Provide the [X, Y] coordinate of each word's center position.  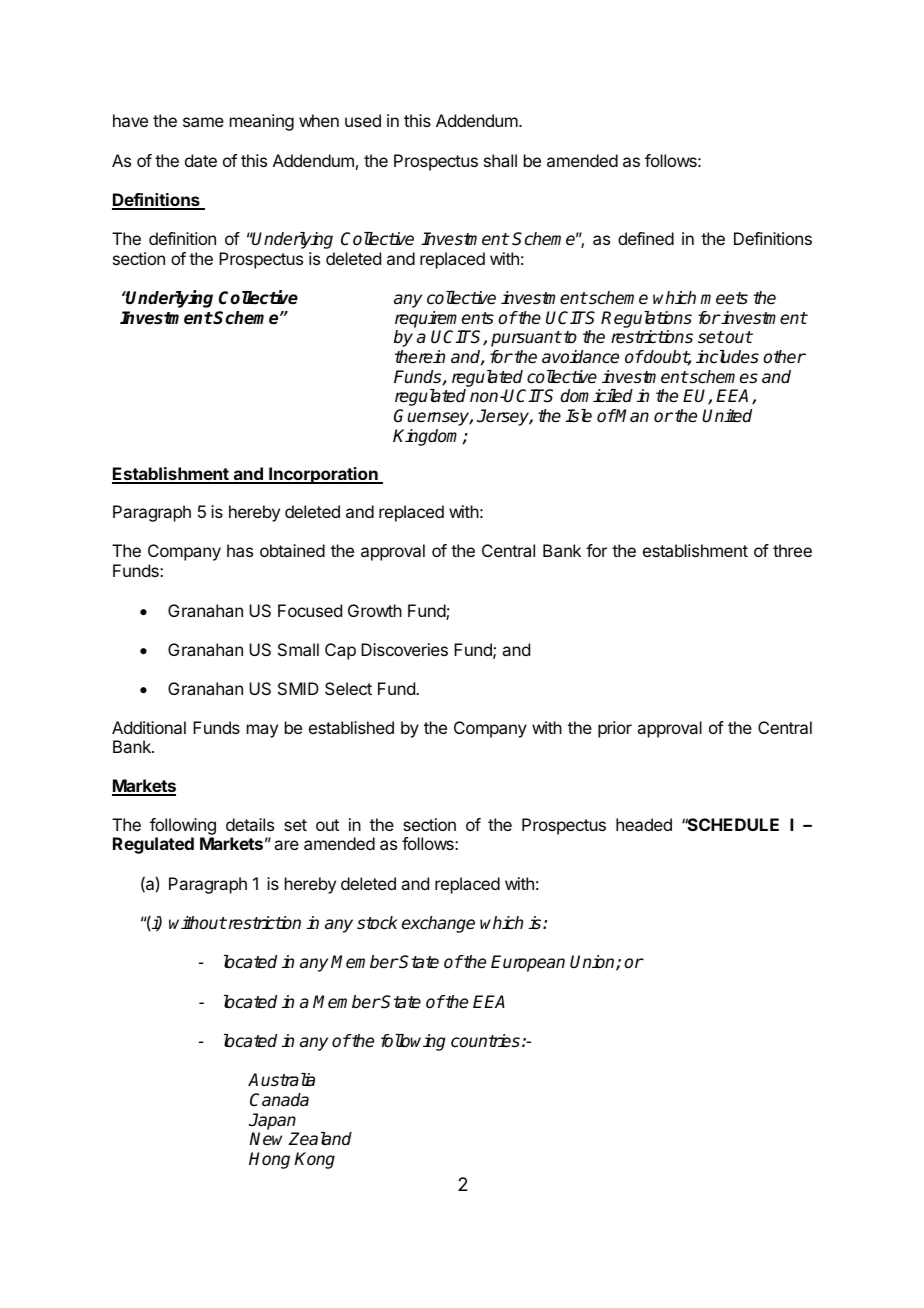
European [528, 963]
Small [298, 649]
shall [500, 160]
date [201, 160]
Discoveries [404, 649]
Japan [272, 1121]
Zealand [320, 1139]
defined [646, 238]
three [792, 550]
